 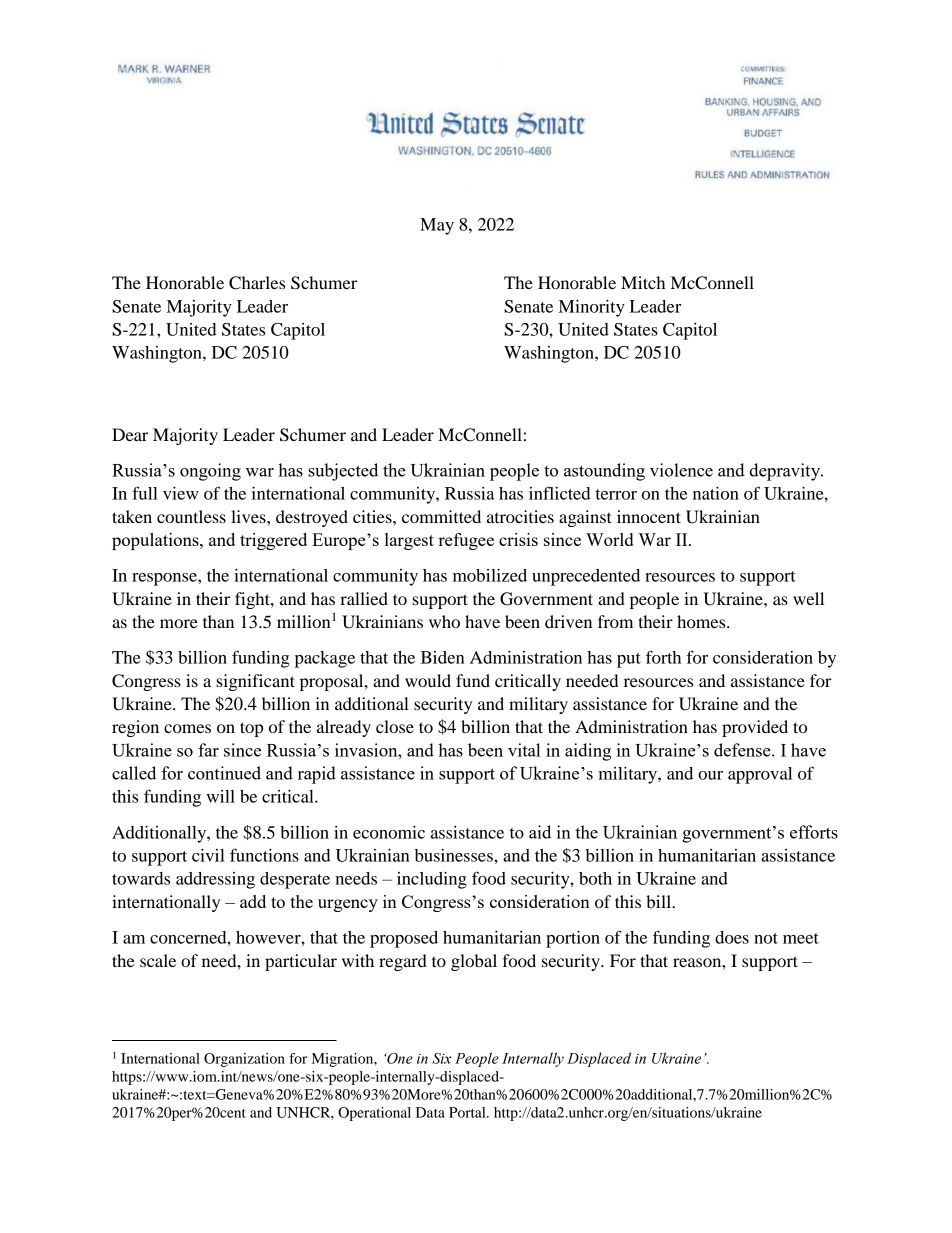 I want to click on forth, so click(x=663, y=657).
